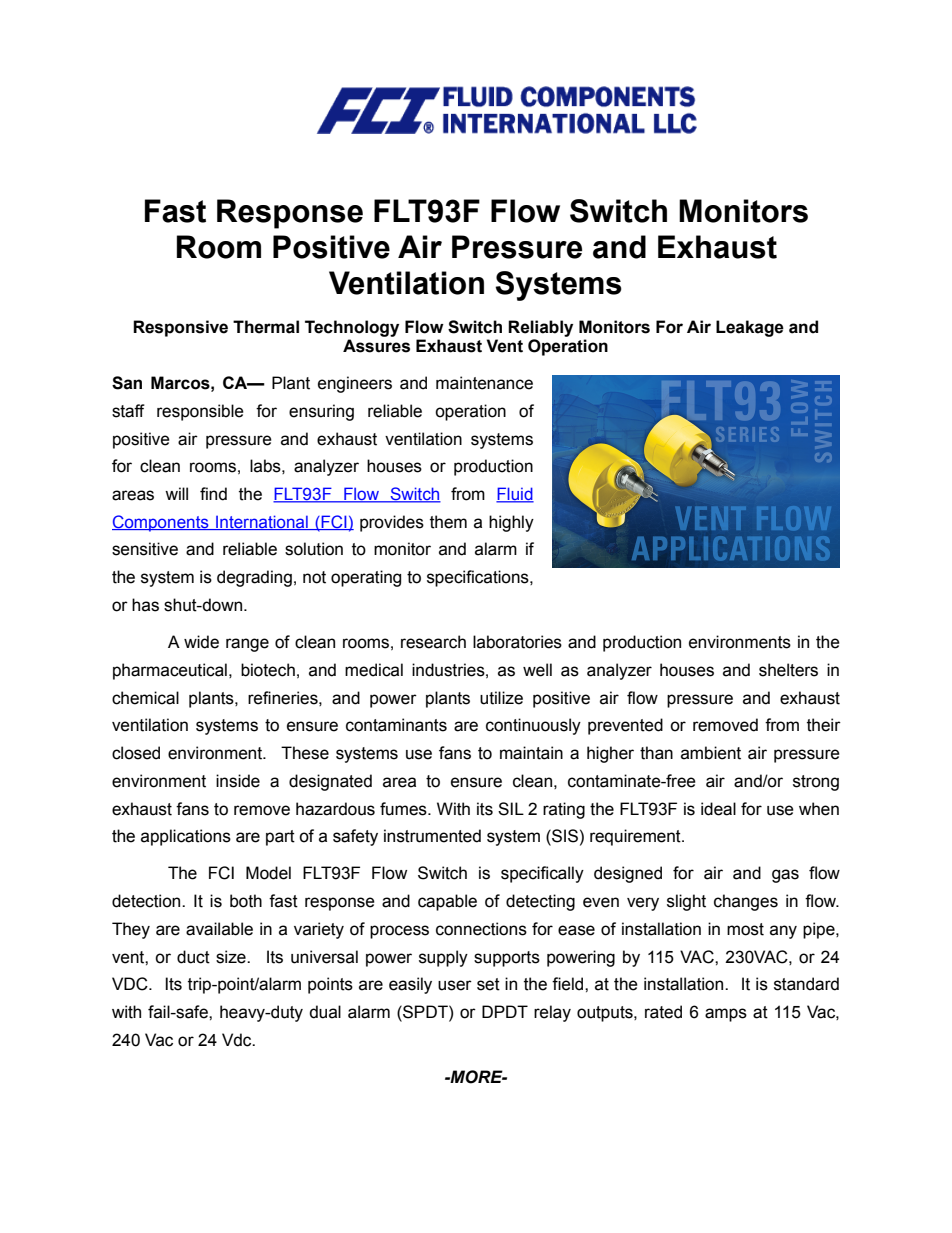 Image resolution: width=952 pixels, height=1233 pixels. I want to click on specifications, so click(479, 578).
